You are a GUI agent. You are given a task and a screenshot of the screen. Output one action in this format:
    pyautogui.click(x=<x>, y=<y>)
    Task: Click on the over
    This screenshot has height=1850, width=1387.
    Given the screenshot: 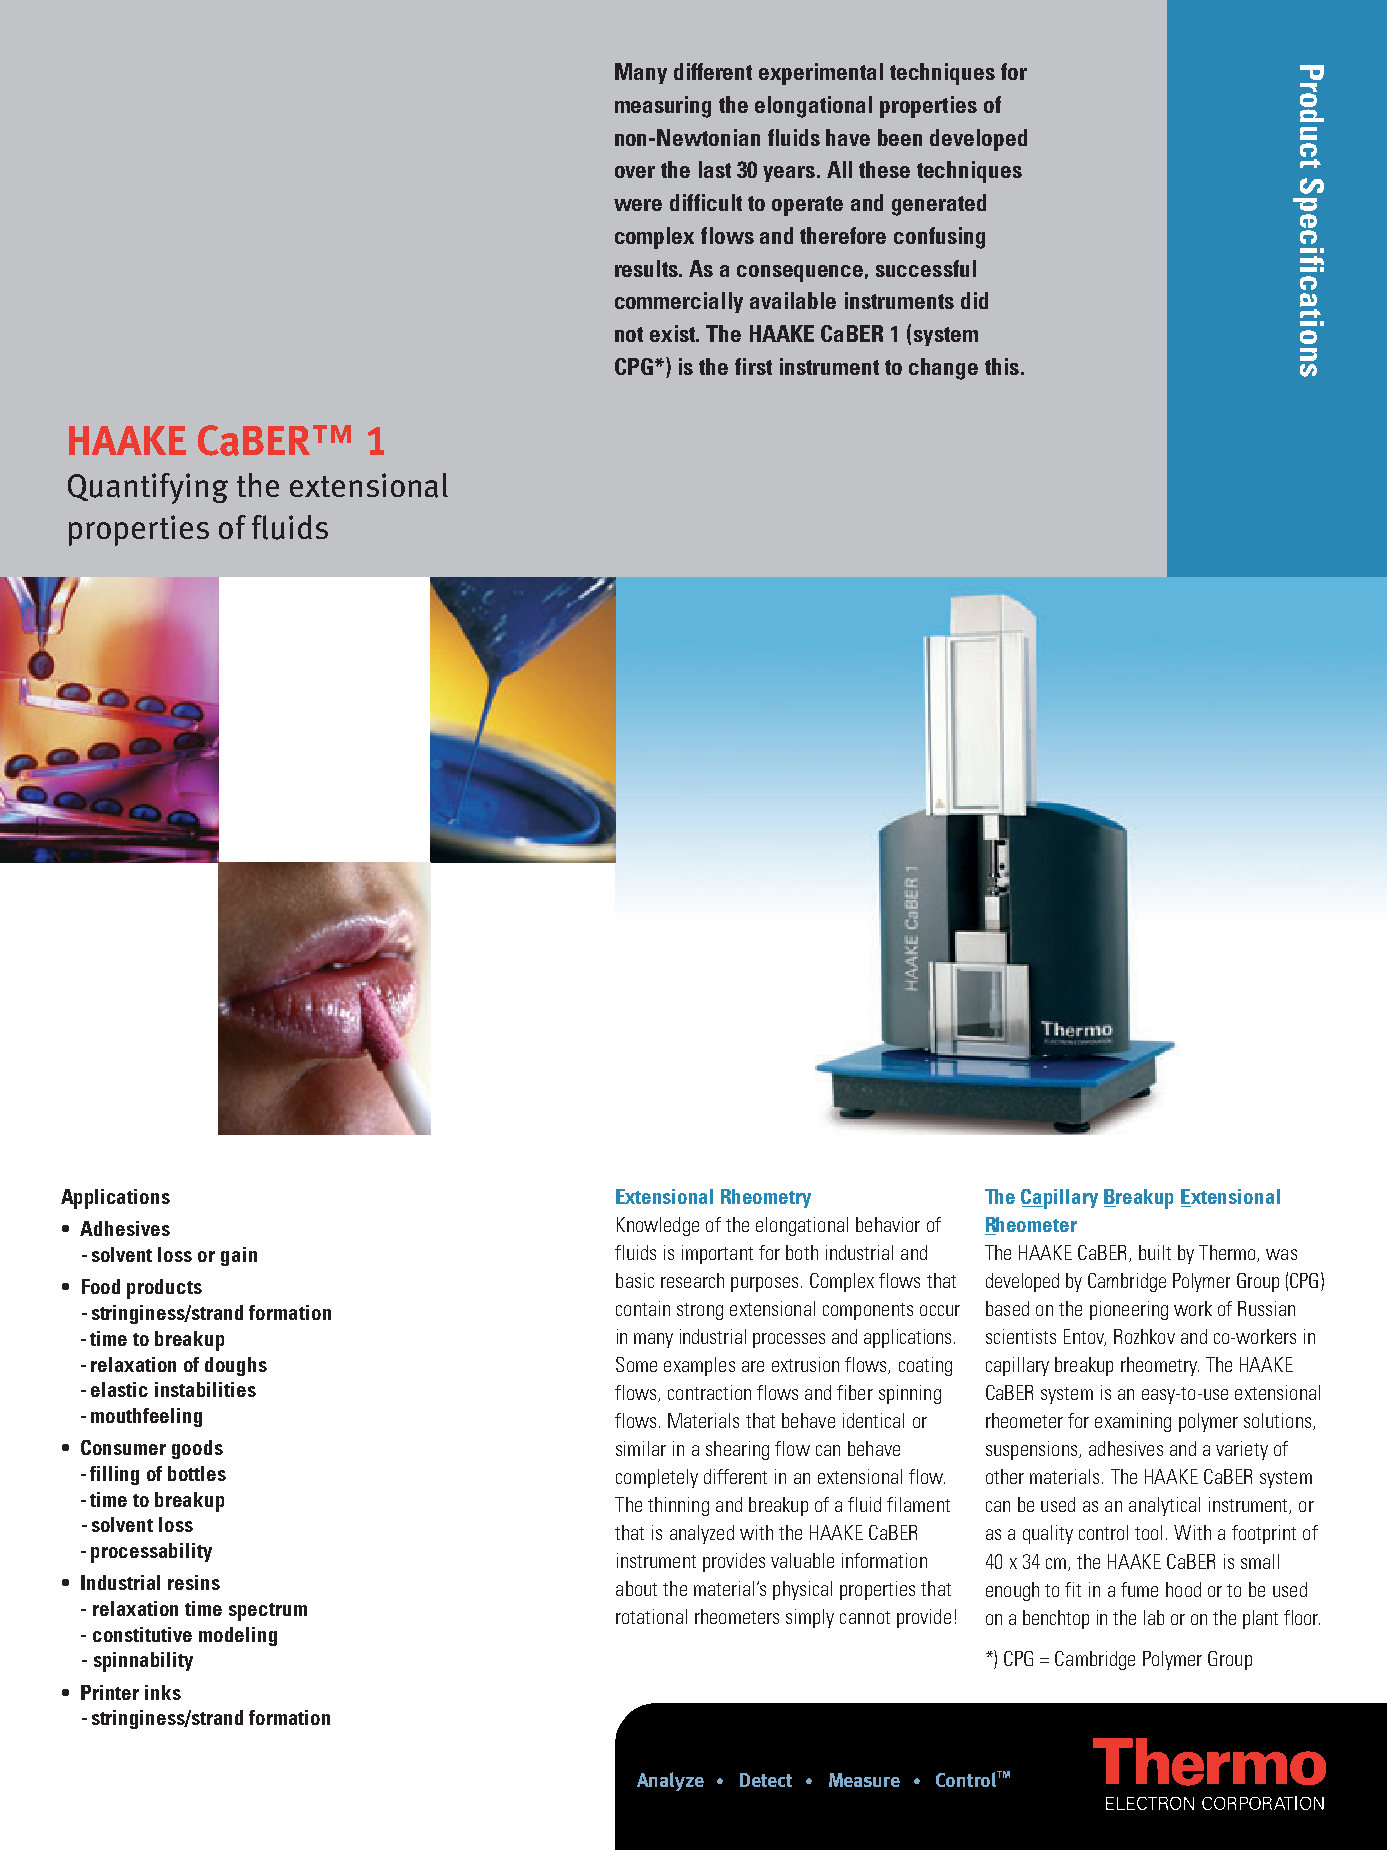 What is the action you would take?
    pyautogui.click(x=635, y=172)
